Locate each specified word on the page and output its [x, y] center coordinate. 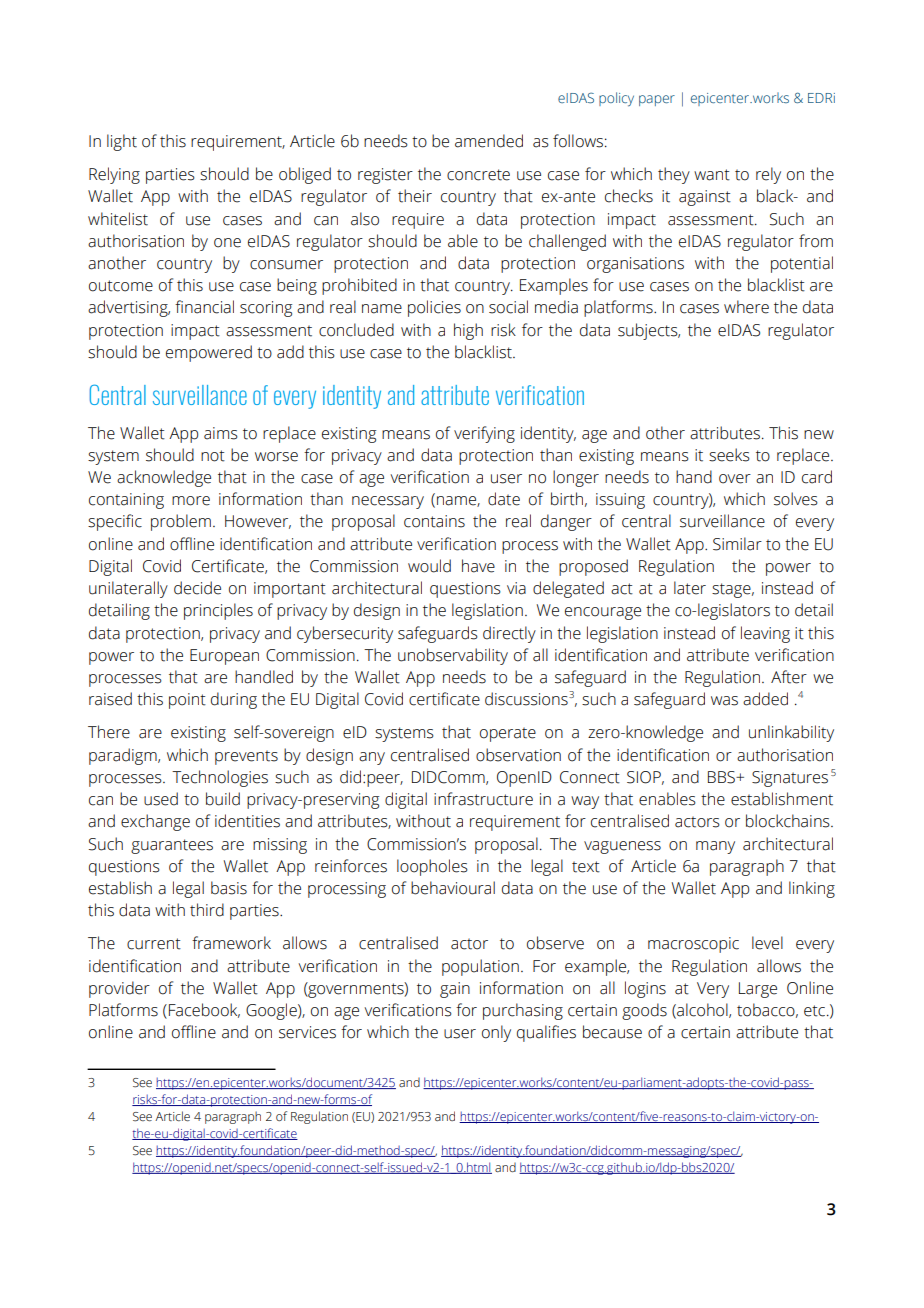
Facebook [204, 1010]
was [724, 701]
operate [508, 734]
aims [221, 433]
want [712, 175]
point [187, 701]
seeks [729, 455]
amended [489, 141]
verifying [484, 434]
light [122, 142]
